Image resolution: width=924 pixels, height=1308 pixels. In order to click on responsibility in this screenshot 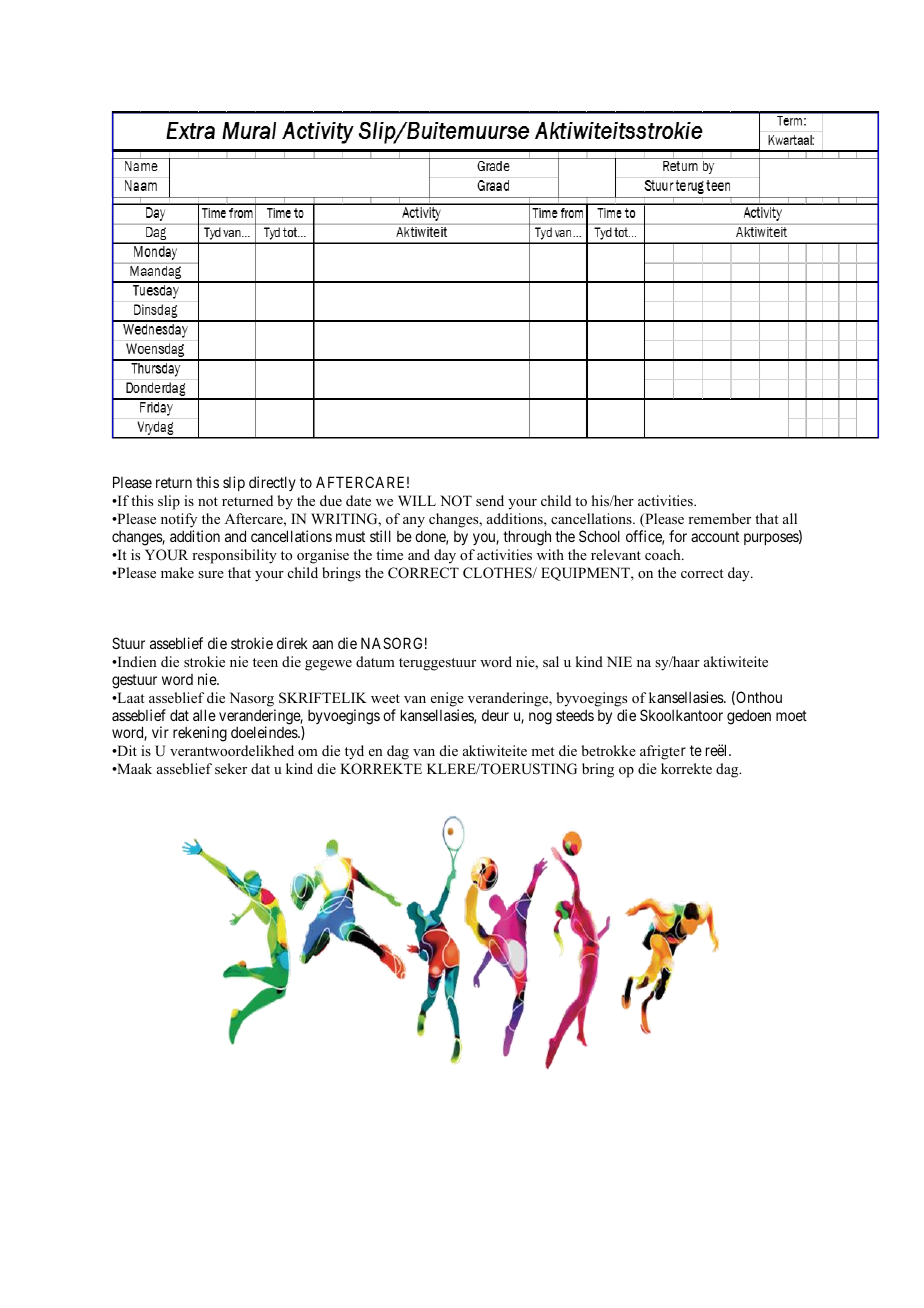, I will do `click(234, 556)`.
